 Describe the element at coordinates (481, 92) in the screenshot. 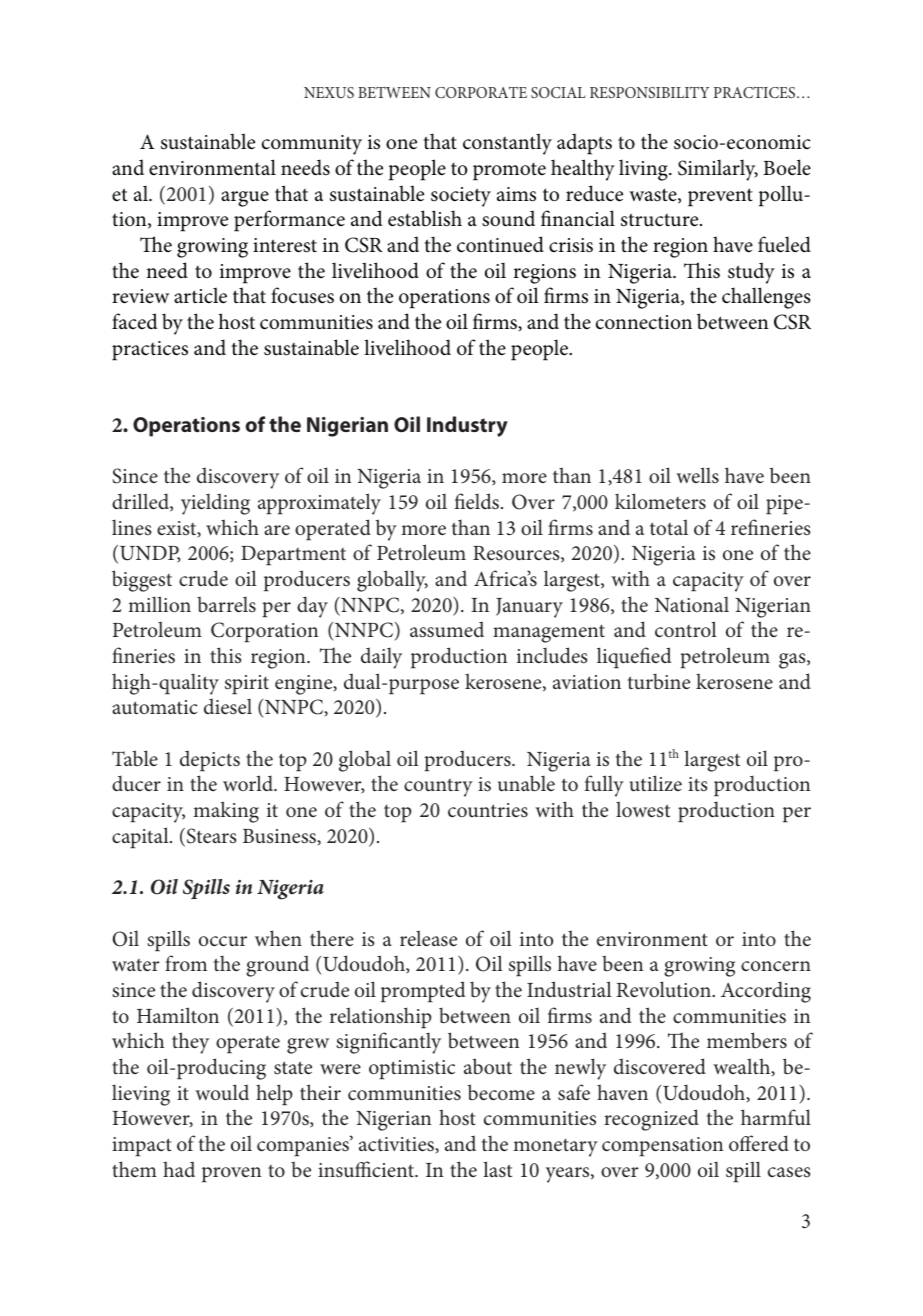

I see `CORPORATE` at that location.
